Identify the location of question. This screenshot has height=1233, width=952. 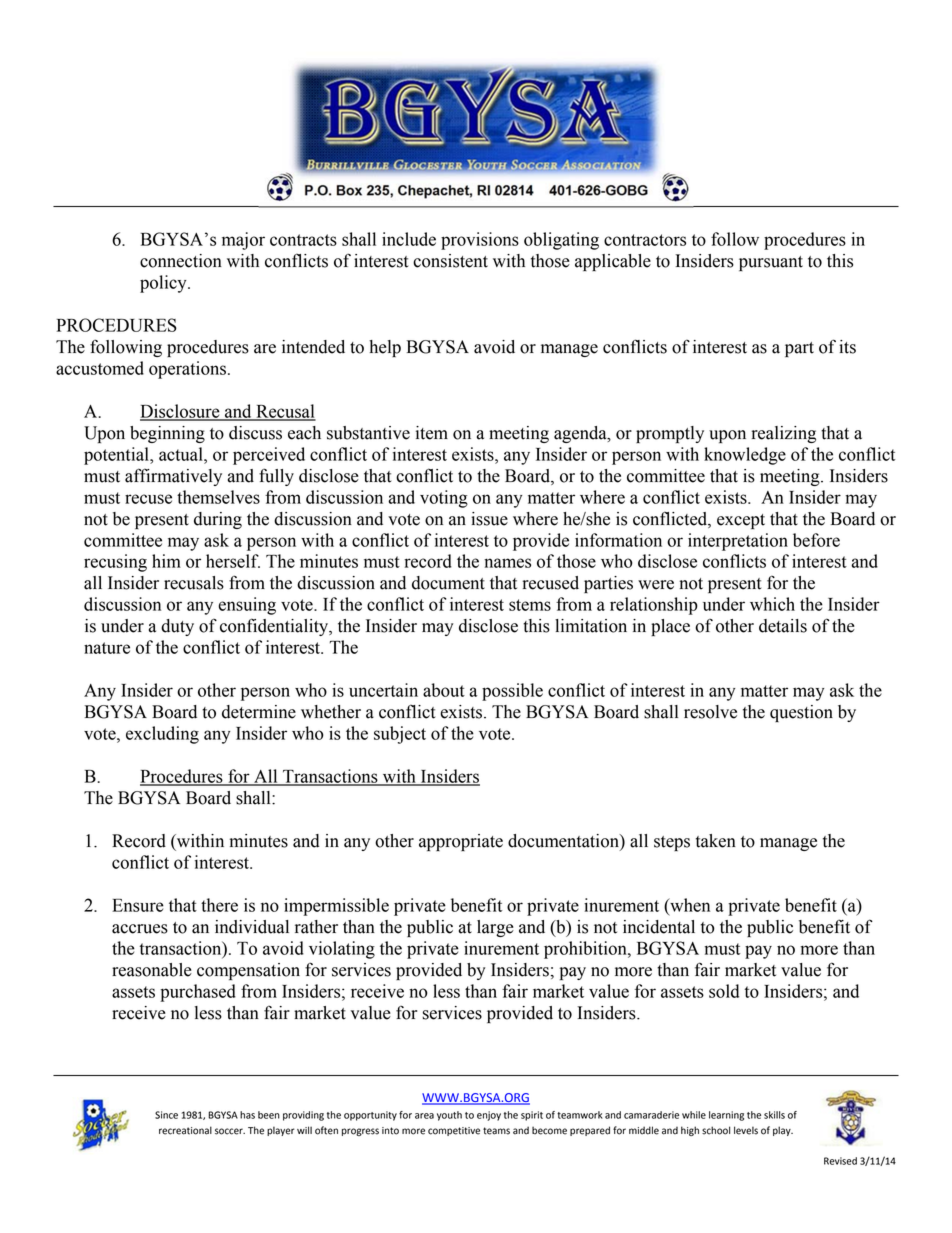
(801, 713).
